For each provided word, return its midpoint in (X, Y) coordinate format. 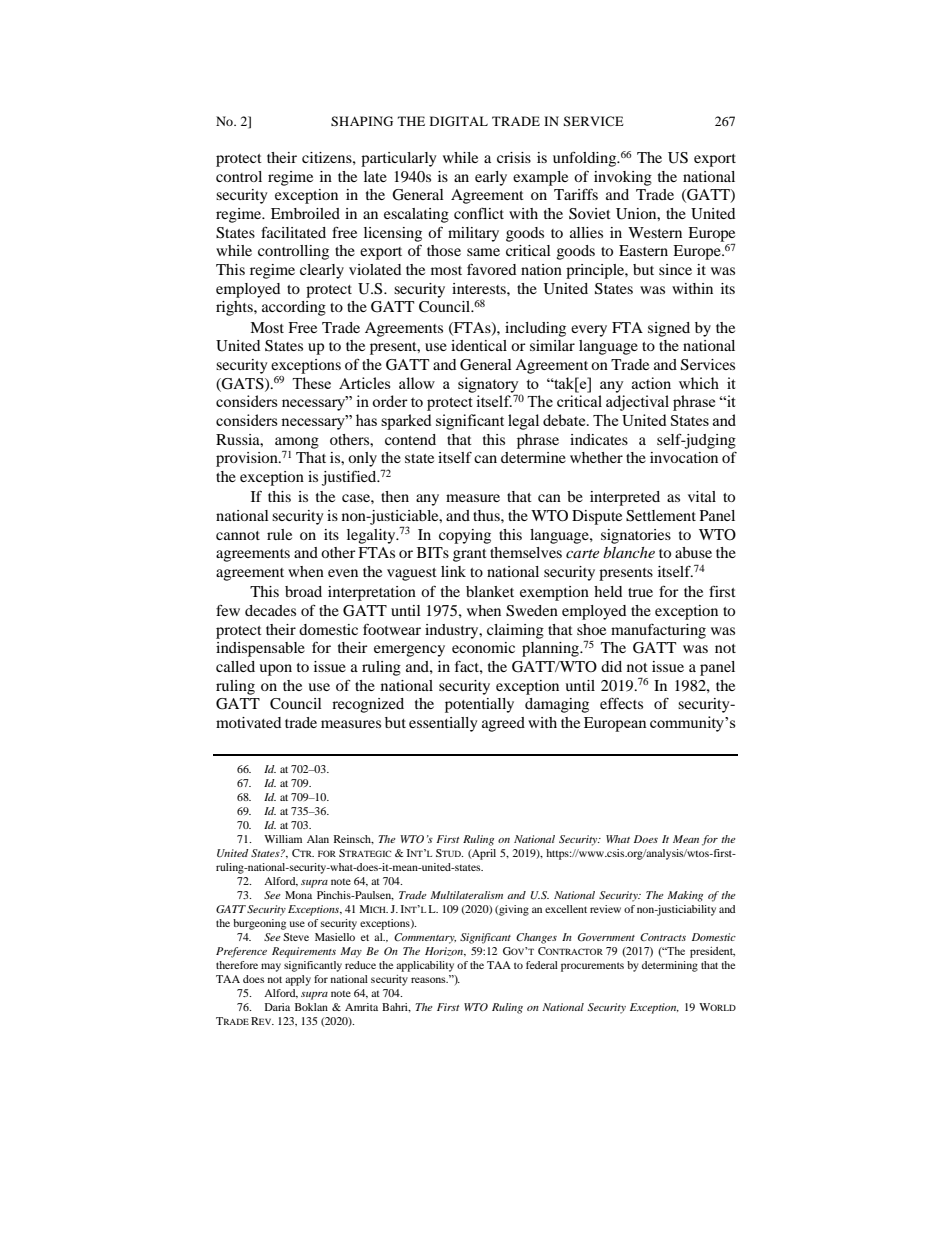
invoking (623, 178)
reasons (429, 980)
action (651, 383)
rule (279, 534)
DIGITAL (459, 121)
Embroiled (305, 213)
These (311, 383)
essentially (443, 724)
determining (670, 966)
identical (479, 345)
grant (470, 555)
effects (621, 703)
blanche (629, 552)
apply (298, 980)
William (283, 839)
